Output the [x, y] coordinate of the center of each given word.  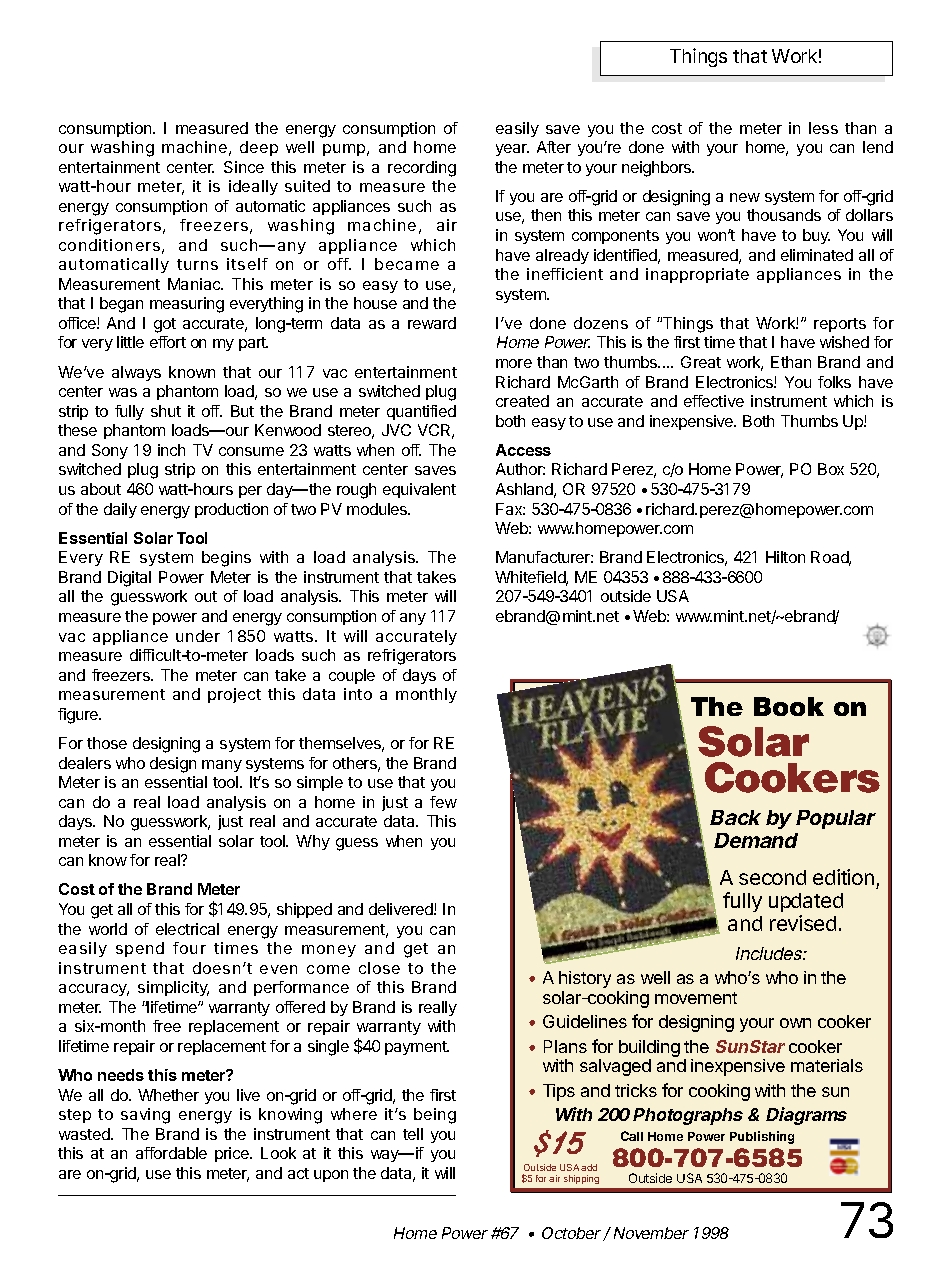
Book [789, 706]
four [189, 948]
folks [834, 382]
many [222, 766]
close [379, 968]
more [514, 363]
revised [803, 923]
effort [168, 342]
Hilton [785, 557]
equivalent [419, 490]
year [512, 150]
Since [244, 167]
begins [226, 559]
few [443, 802]
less [823, 128]
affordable [171, 1153]
